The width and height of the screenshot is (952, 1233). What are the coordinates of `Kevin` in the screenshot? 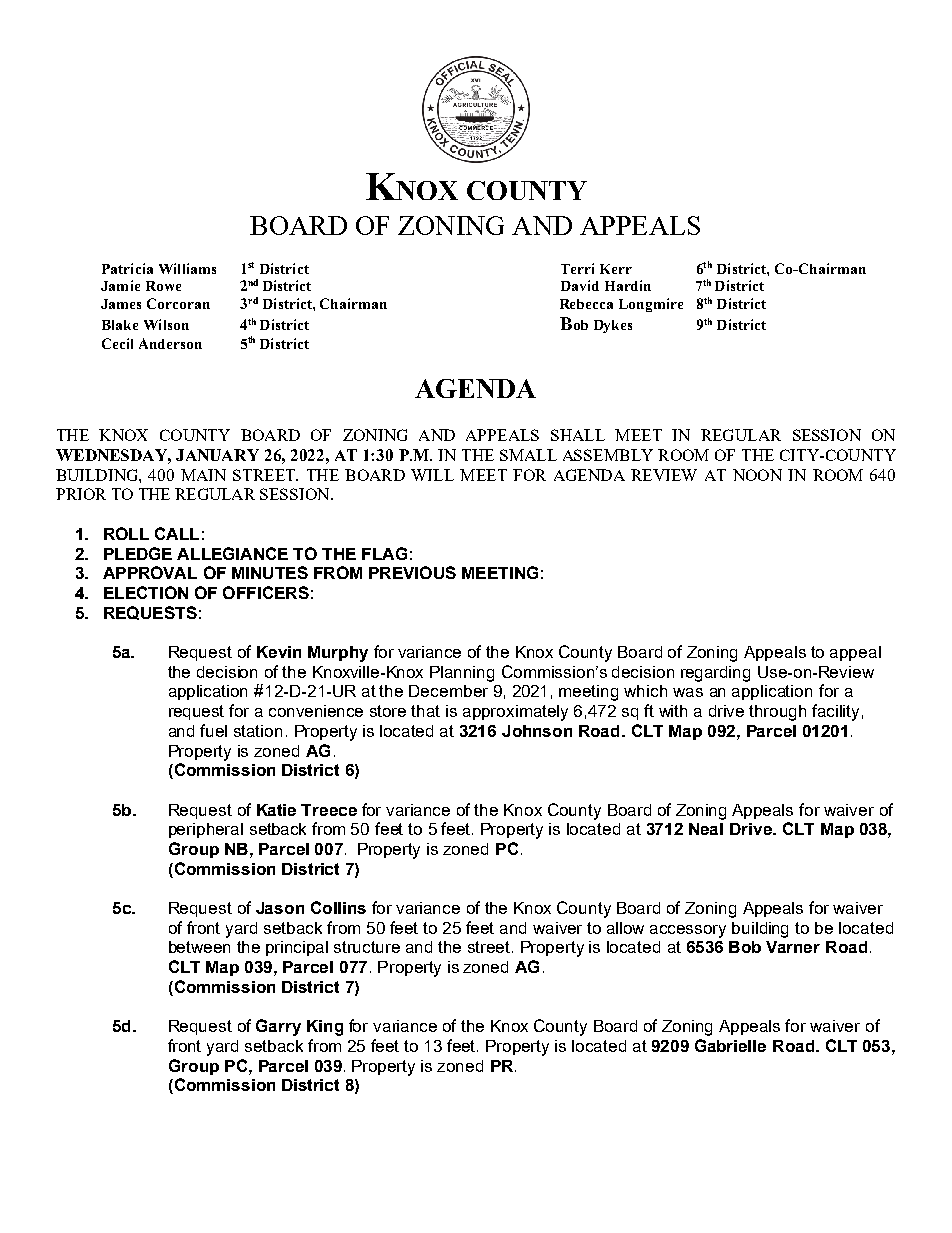 It's located at (279, 652).
